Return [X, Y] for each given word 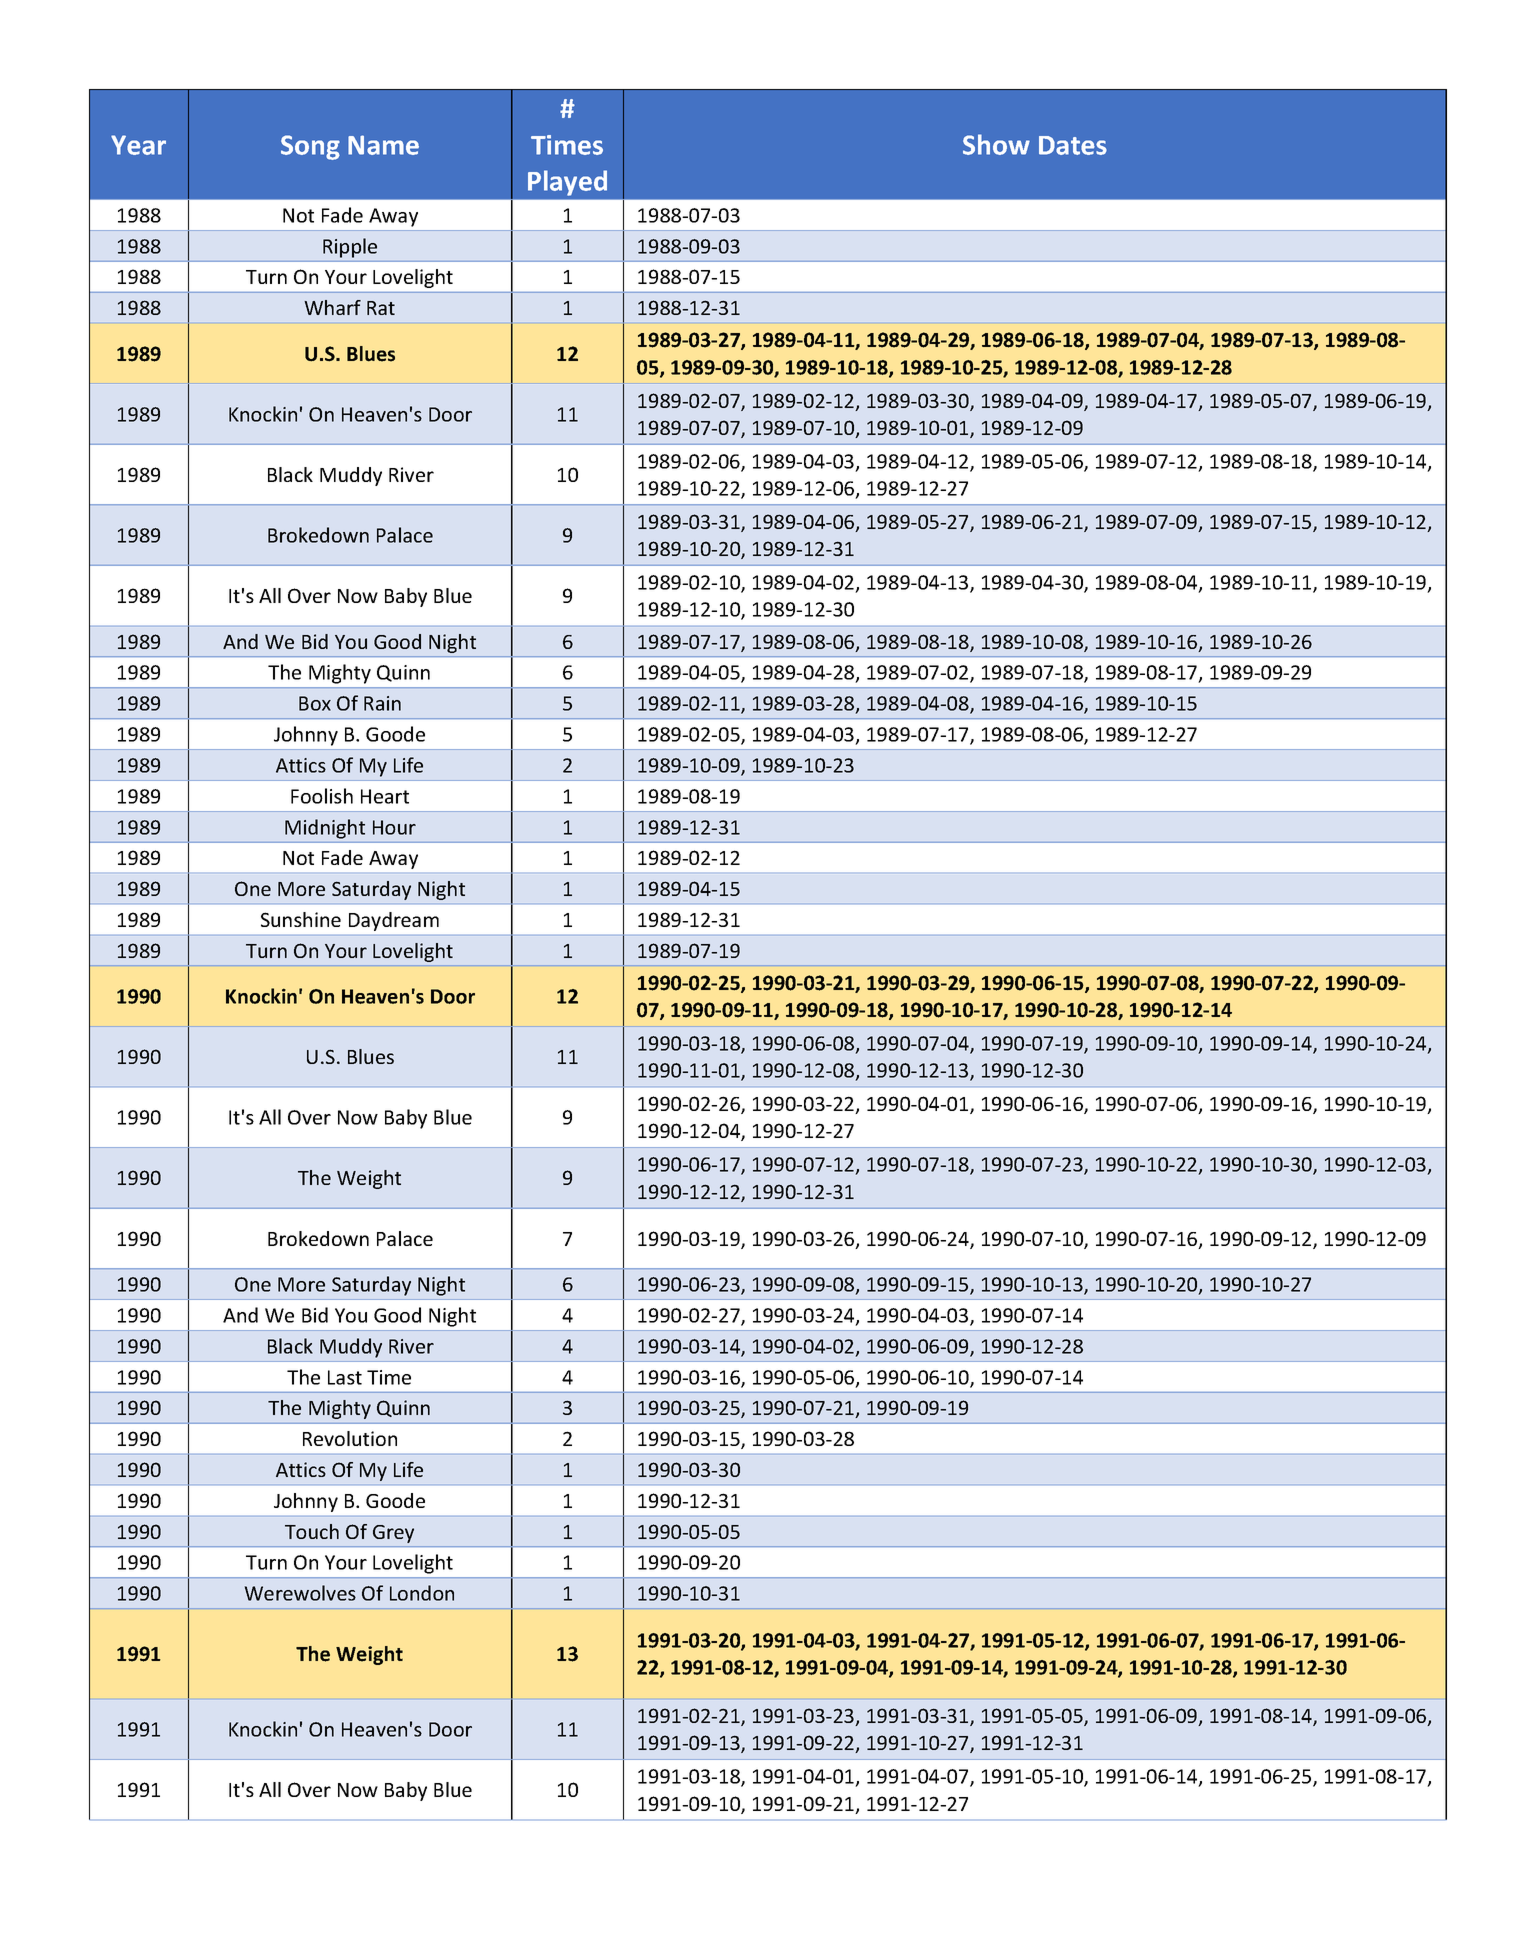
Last [345, 1377]
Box [315, 703]
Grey [393, 1534]
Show [996, 144]
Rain [382, 703]
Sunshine [301, 919]
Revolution [350, 1438]
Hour [394, 827]
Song [310, 147]
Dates [1073, 145]
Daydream [394, 921]
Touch [312, 1531]
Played [567, 183]
